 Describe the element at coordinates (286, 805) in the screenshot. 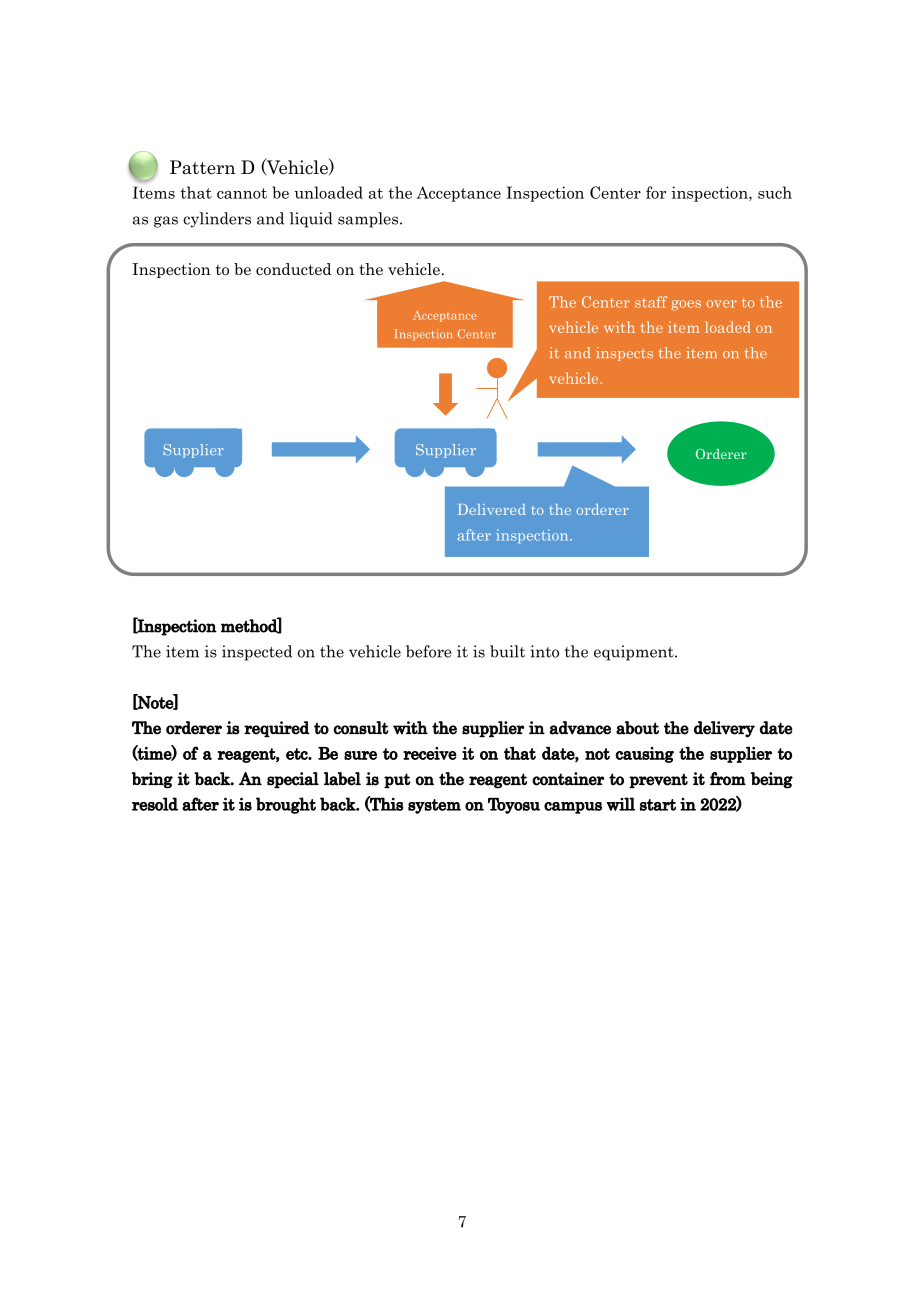

I see `brought` at that location.
